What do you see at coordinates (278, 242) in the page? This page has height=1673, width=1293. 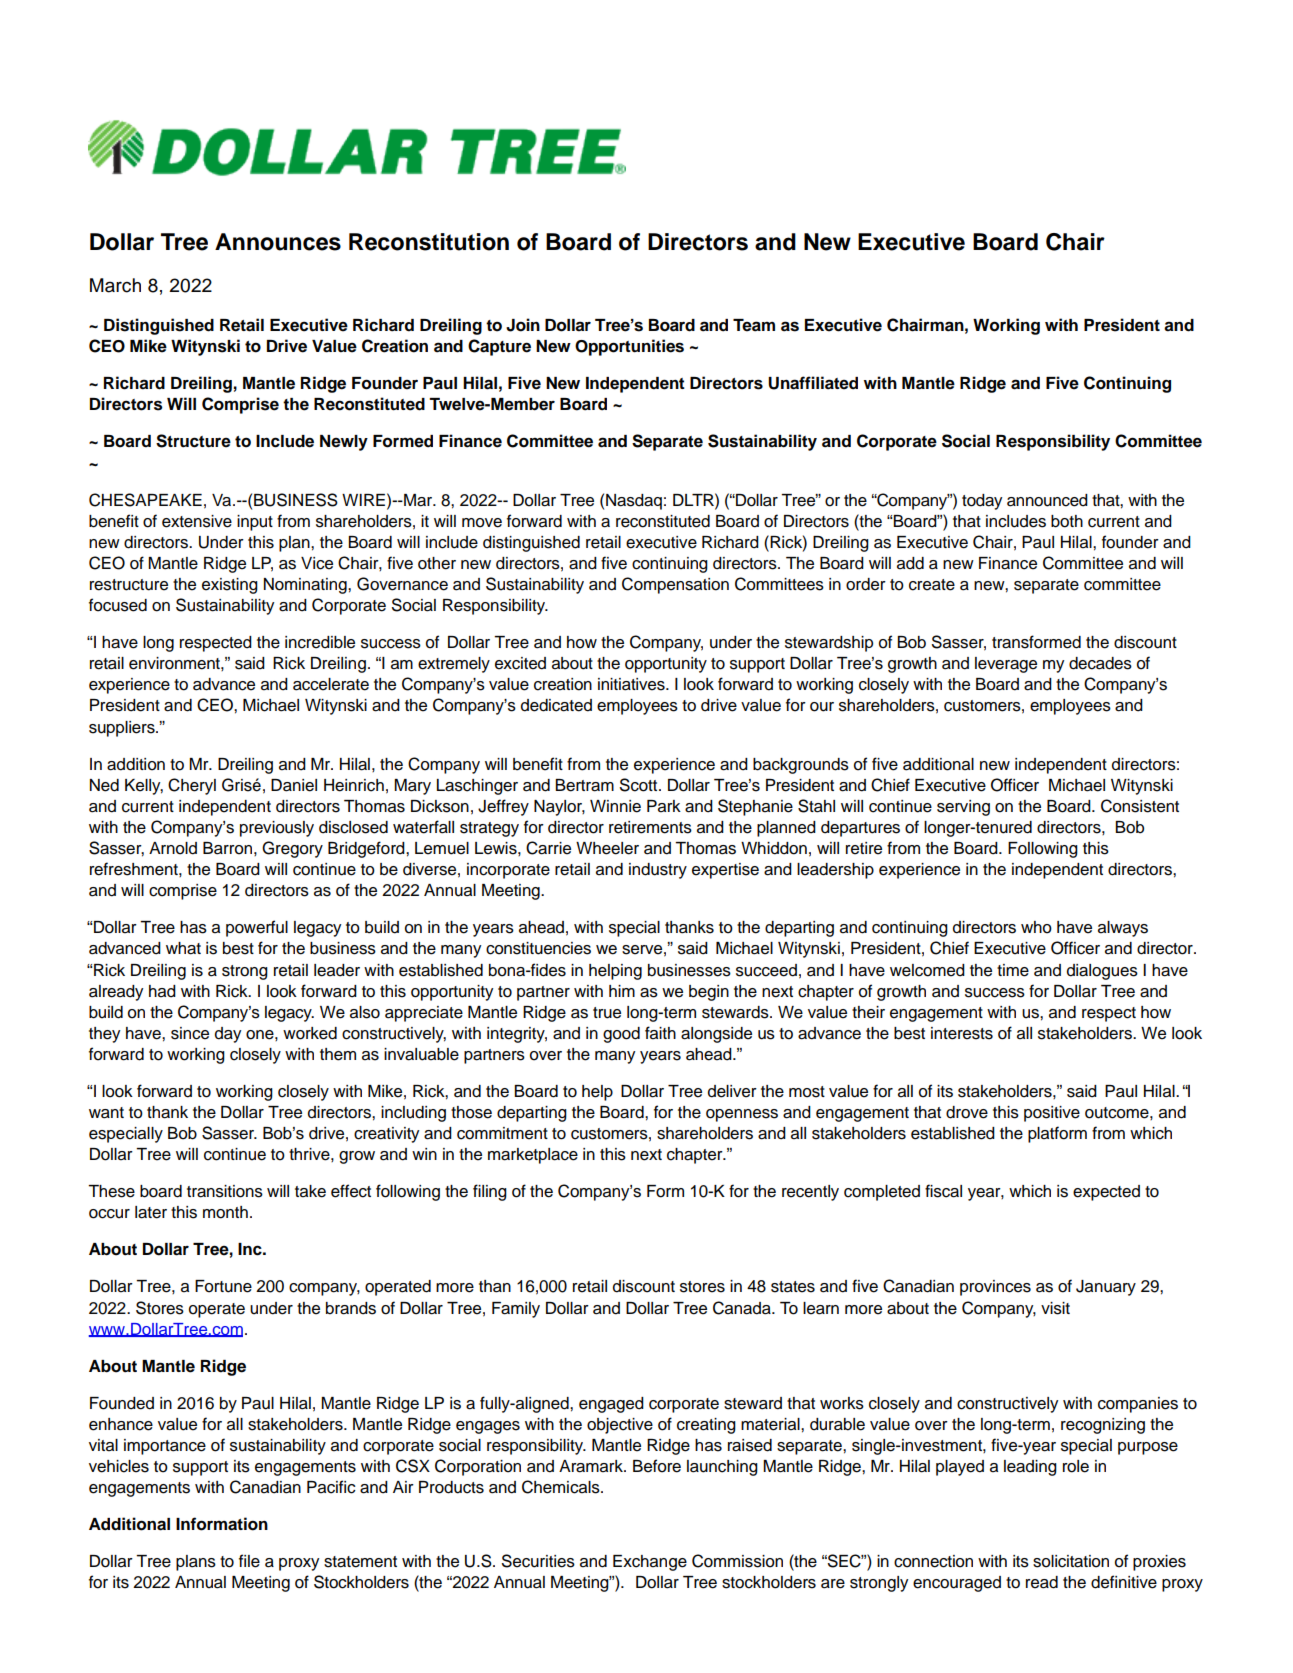 I see `Announces` at bounding box center [278, 242].
